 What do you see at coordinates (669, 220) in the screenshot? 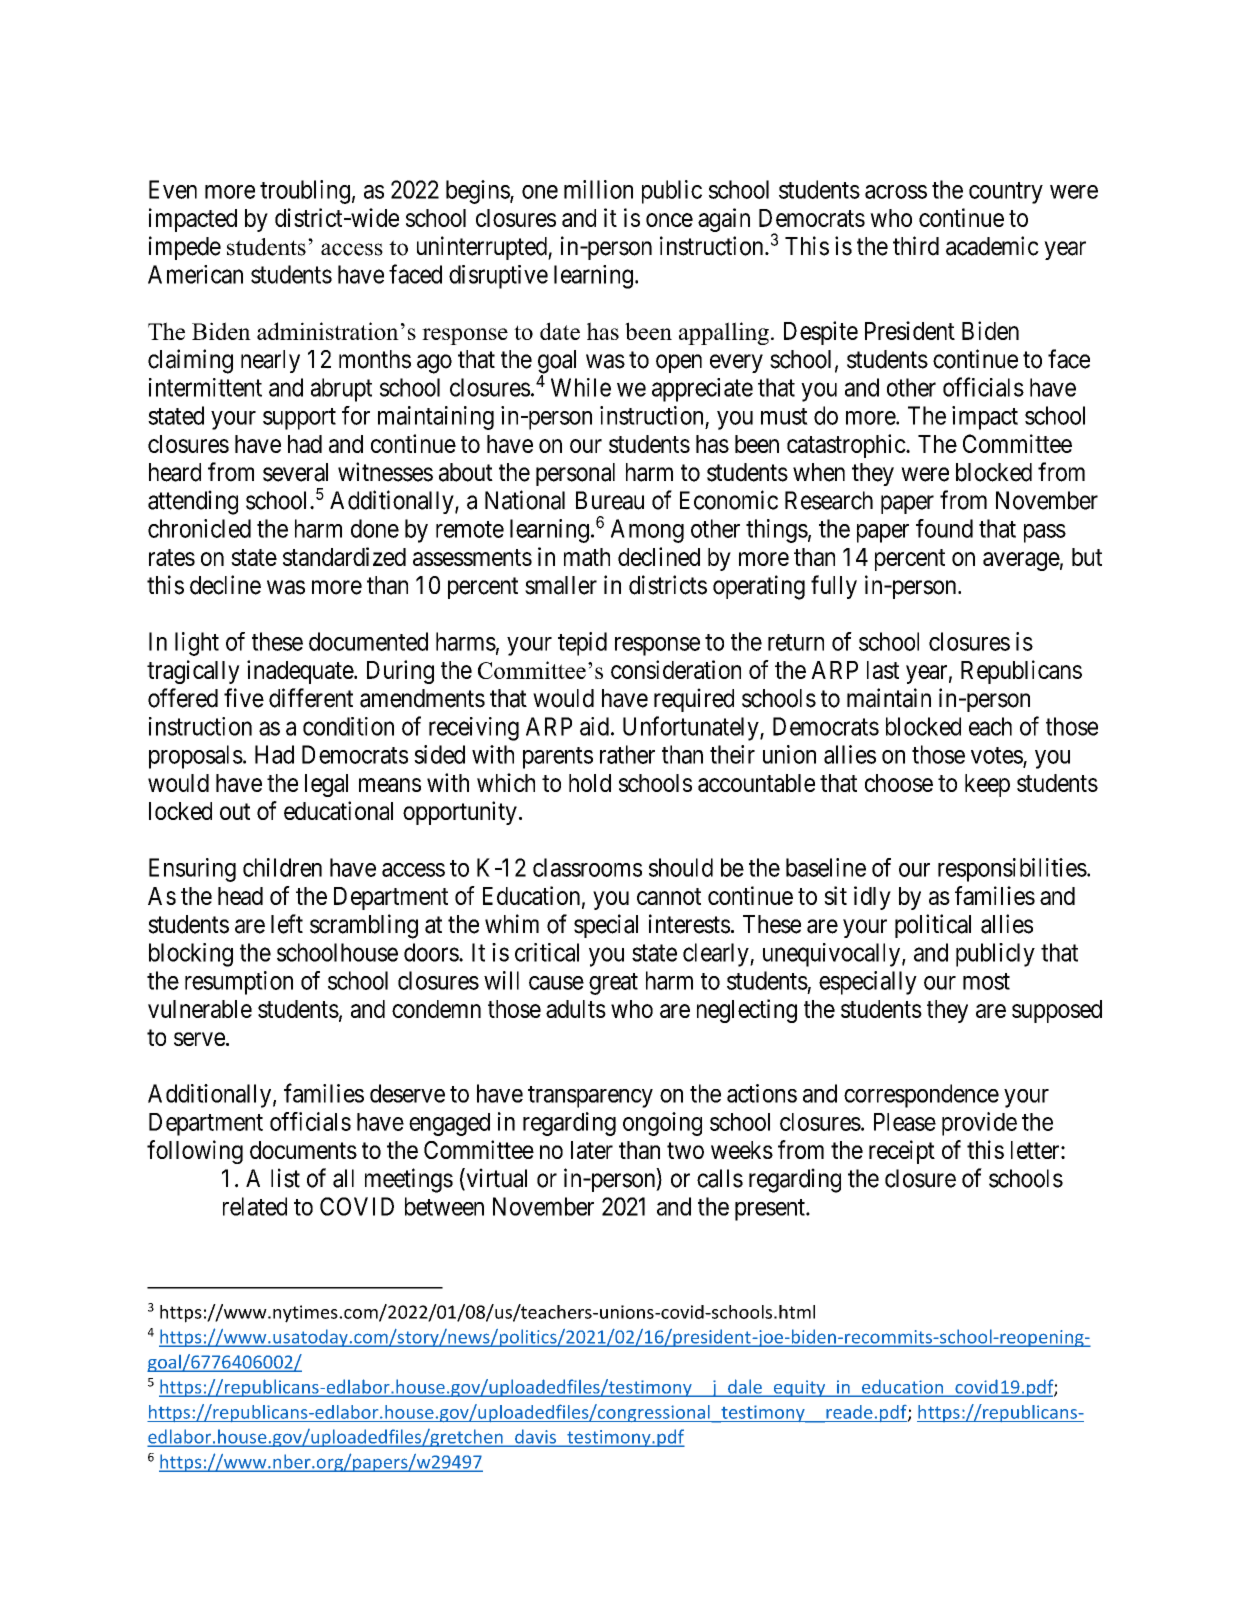
I see `once` at bounding box center [669, 220].
